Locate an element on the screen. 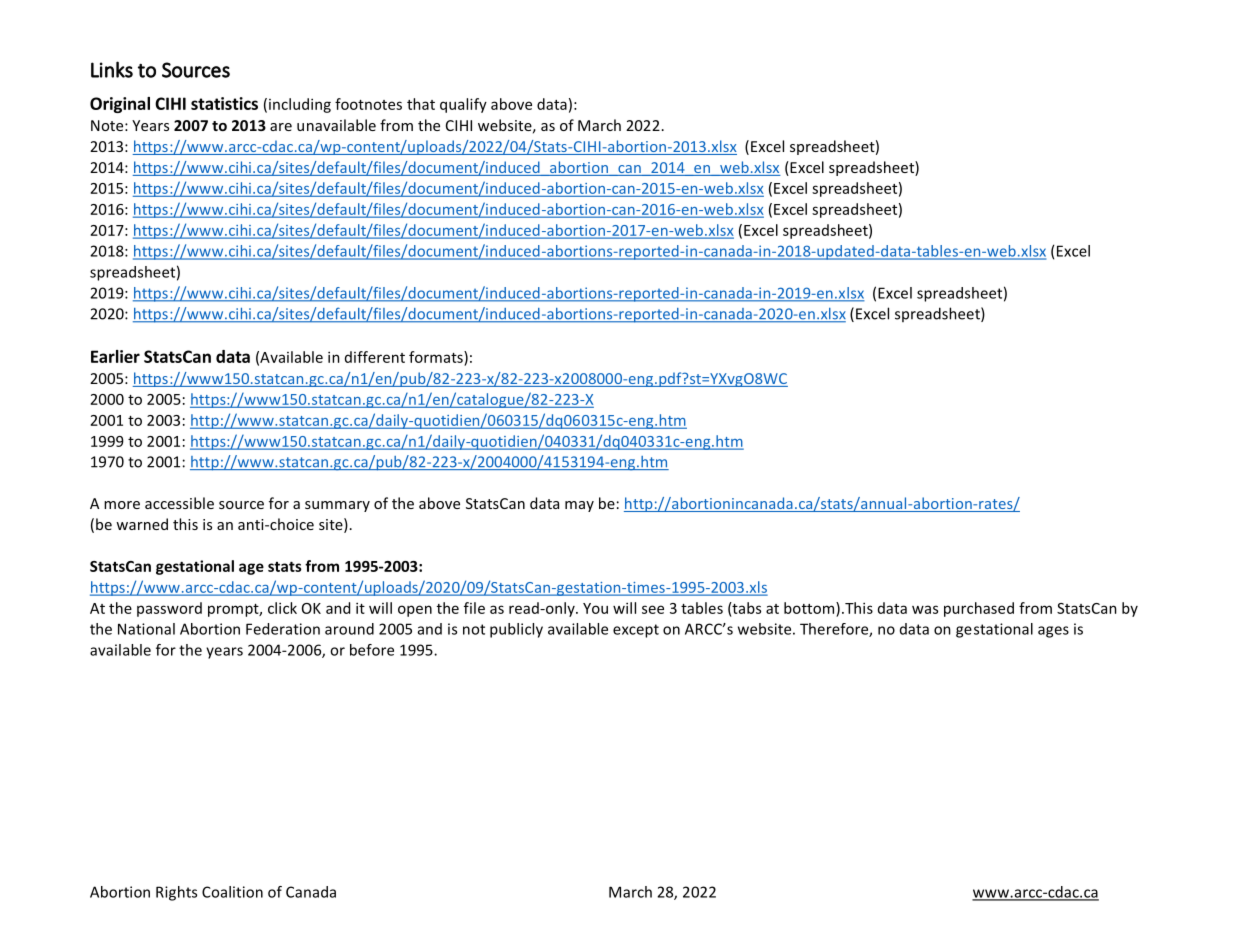 The width and height of the screenshot is (1233, 952). that is located at coordinates (421, 104).
